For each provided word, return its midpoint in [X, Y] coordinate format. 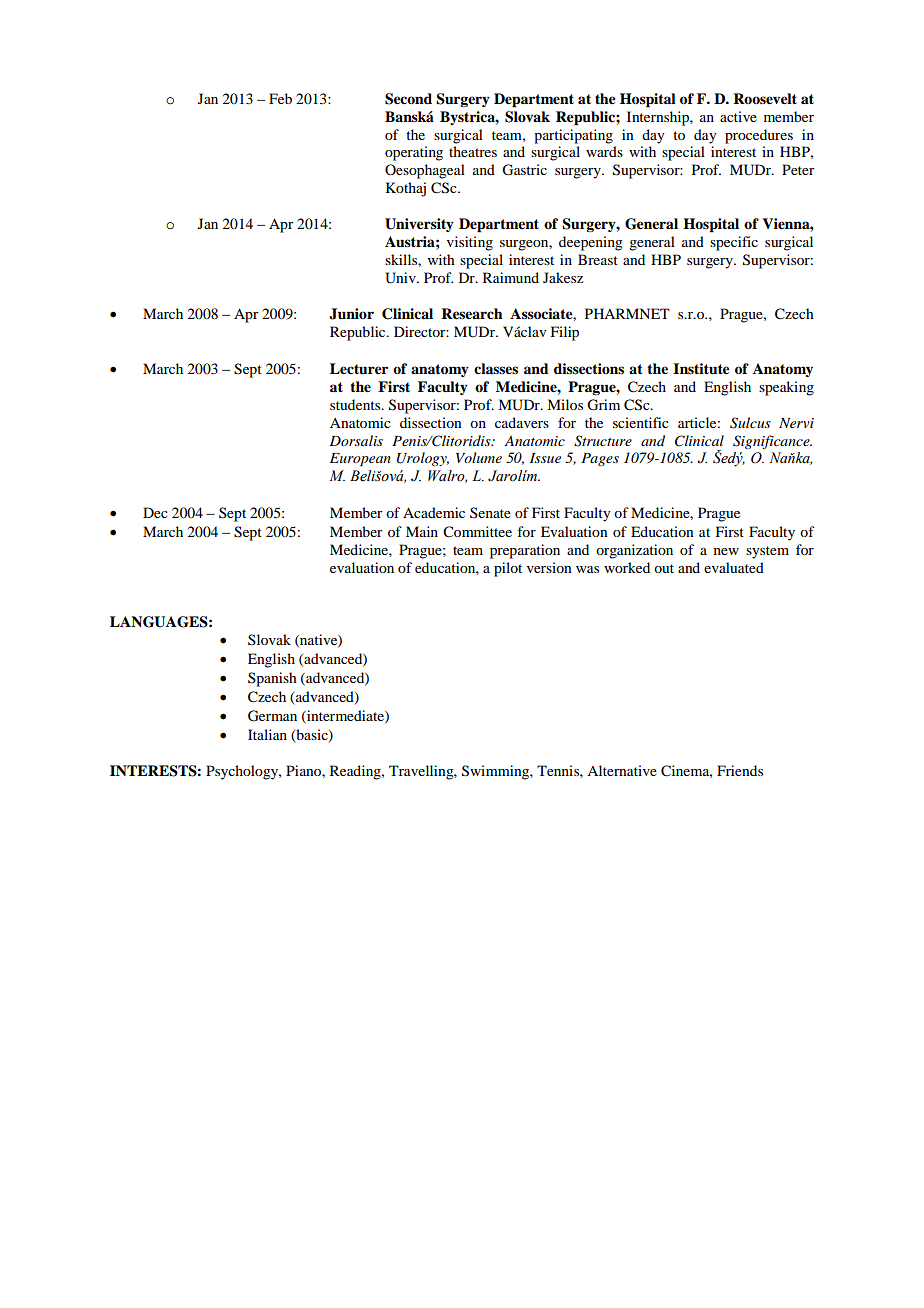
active [738, 116]
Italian [267, 734]
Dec [155, 512]
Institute [701, 368]
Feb [280, 98]
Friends [740, 770]
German [272, 716]
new [726, 551]
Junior [351, 314]
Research [472, 313]
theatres [473, 151]
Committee [477, 532]
